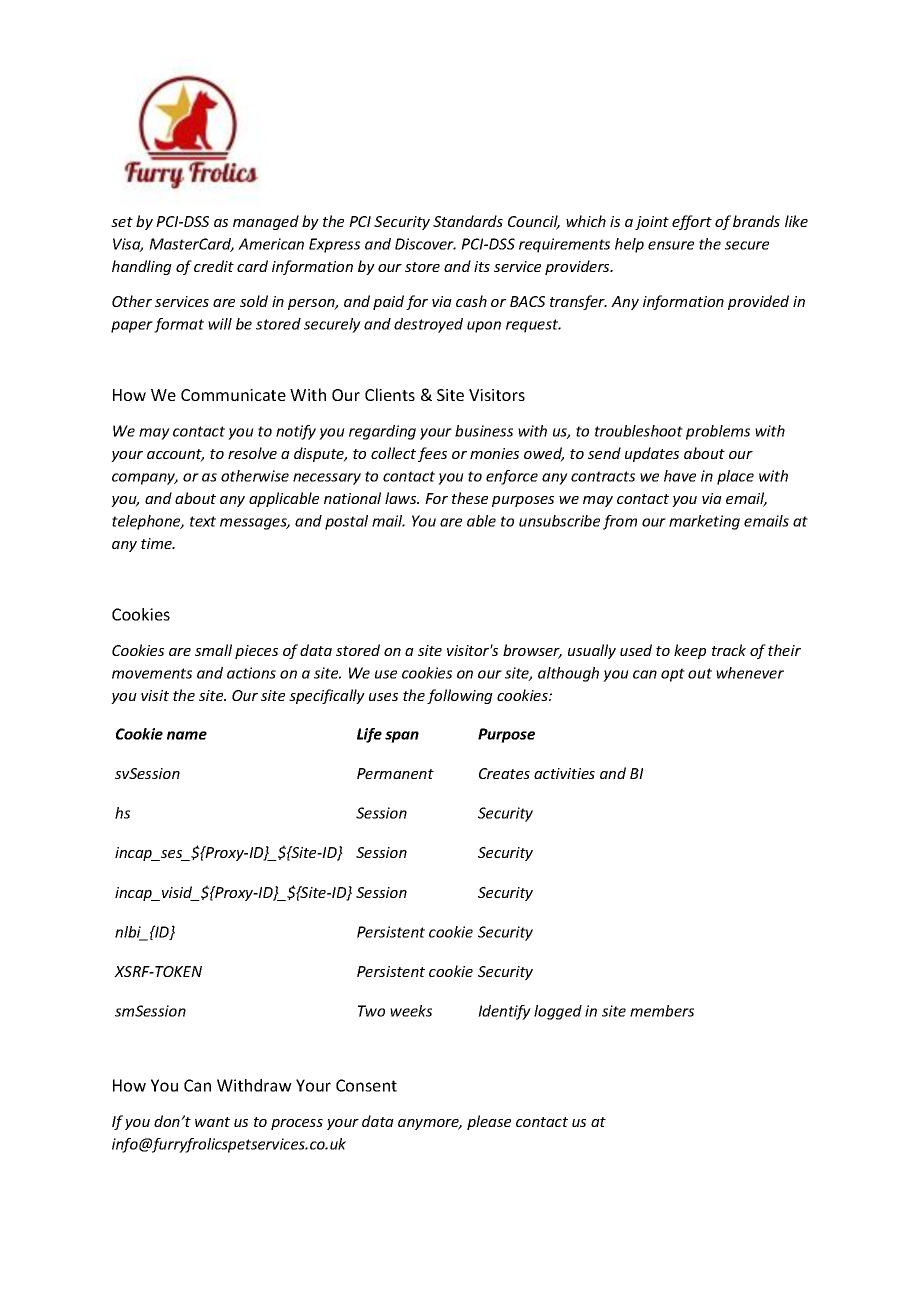 The height and width of the screenshot is (1308, 924). Describe the element at coordinates (489, 1122) in the screenshot. I see `please` at that location.
